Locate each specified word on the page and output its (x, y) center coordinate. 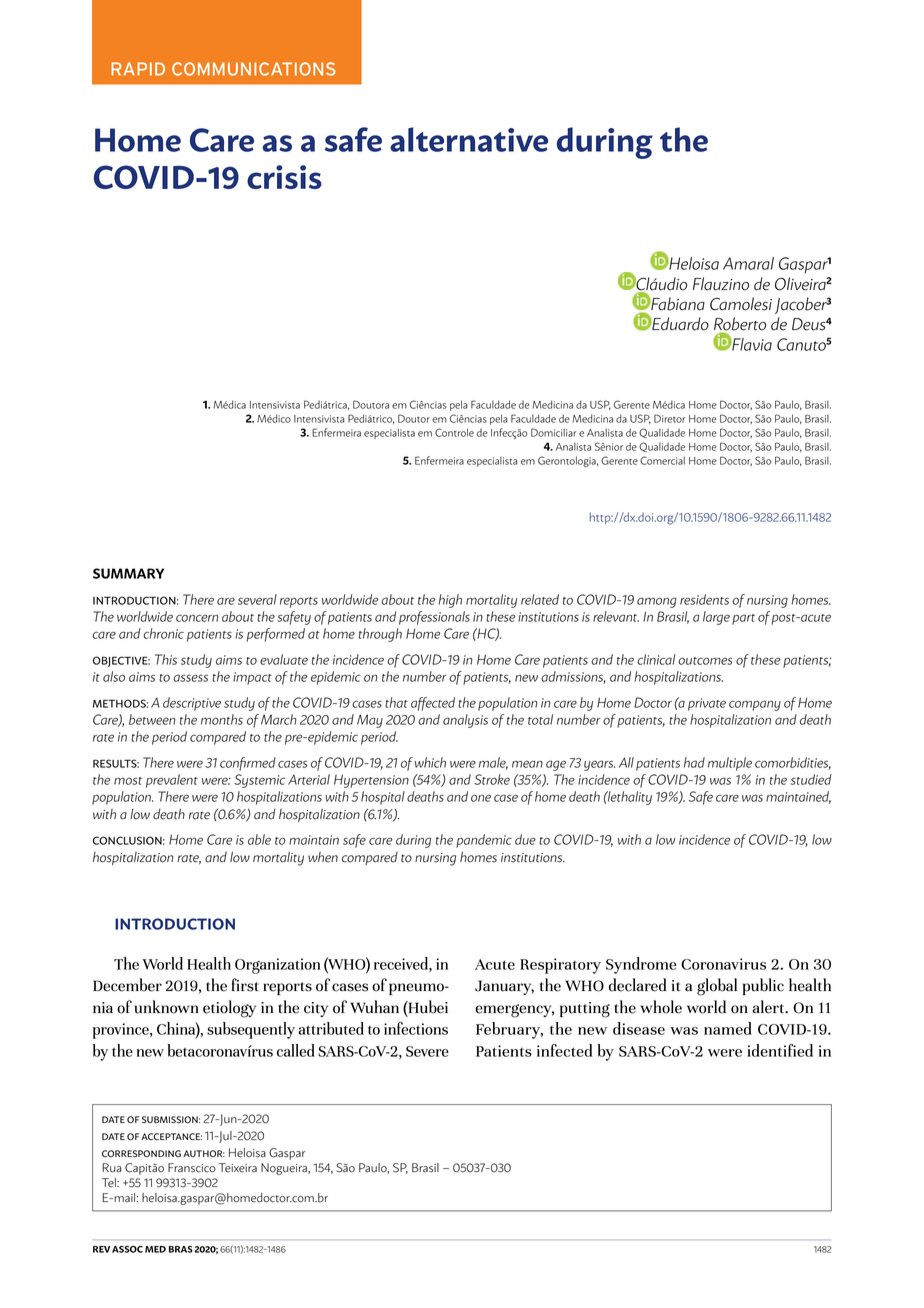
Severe (427, 1051)
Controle (454, 432)
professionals (434, 618)
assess (190, 678)
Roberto (740, 325)
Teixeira (237, 1168)
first (245, 985)
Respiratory (560, 966)
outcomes (705, 661)
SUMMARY (128, 573)
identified (780, 1050)
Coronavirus (723, 964)
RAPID (138, 69)
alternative (469, 139)
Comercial (662, 460)
